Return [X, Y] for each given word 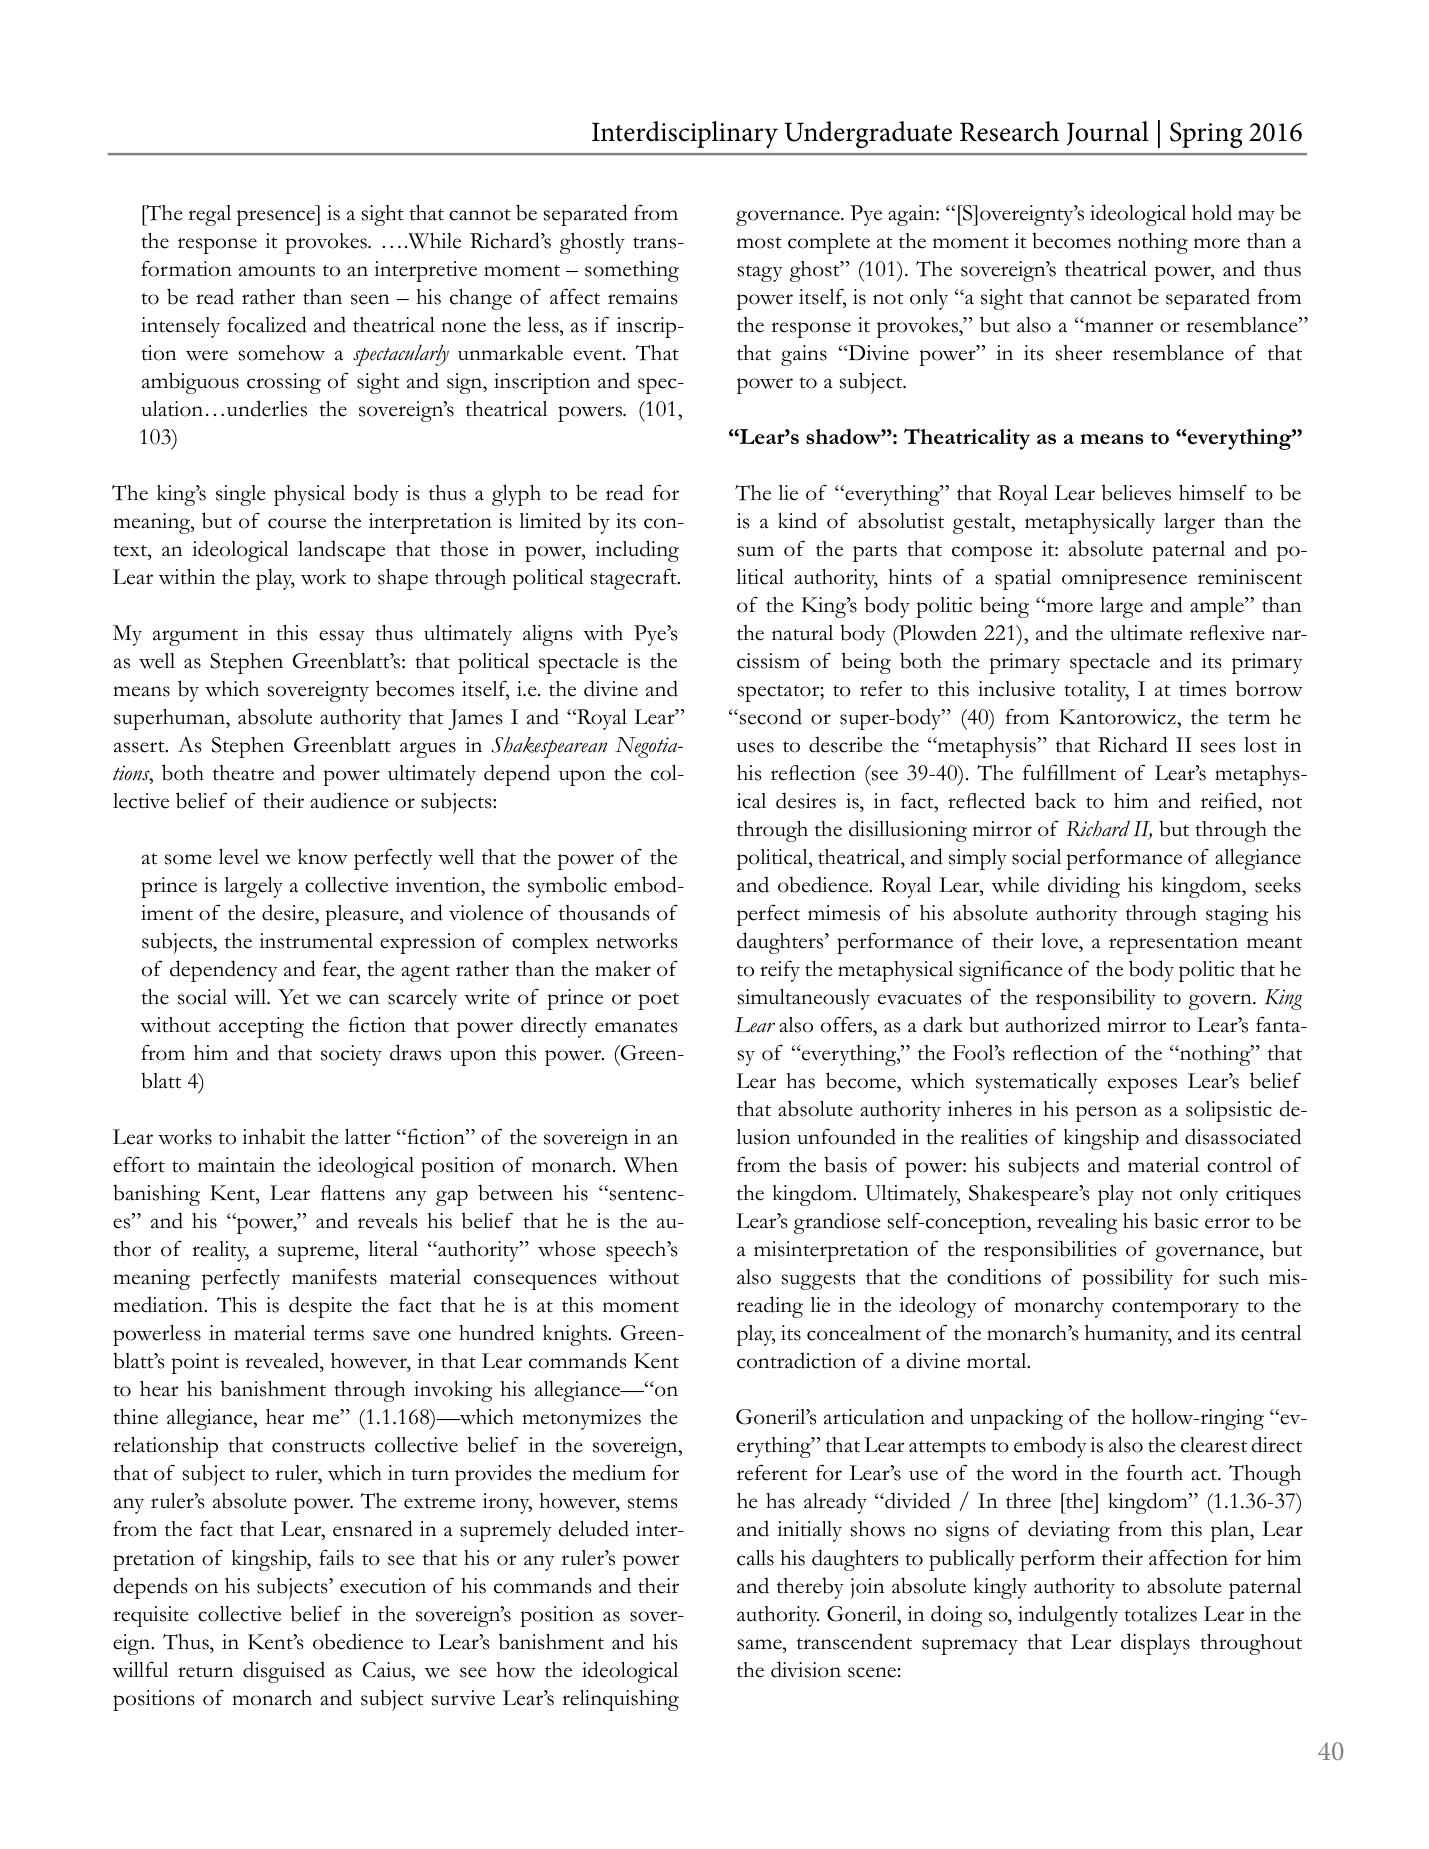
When [651, 1165]
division [806, 1669]
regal [209, 215]
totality [1096, 691]
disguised [284, 1672]
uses [755, 747]
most [759, 243]
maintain [236, 1165]
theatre [243, 773]
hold [1212, 212]
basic [1176, 1220]
